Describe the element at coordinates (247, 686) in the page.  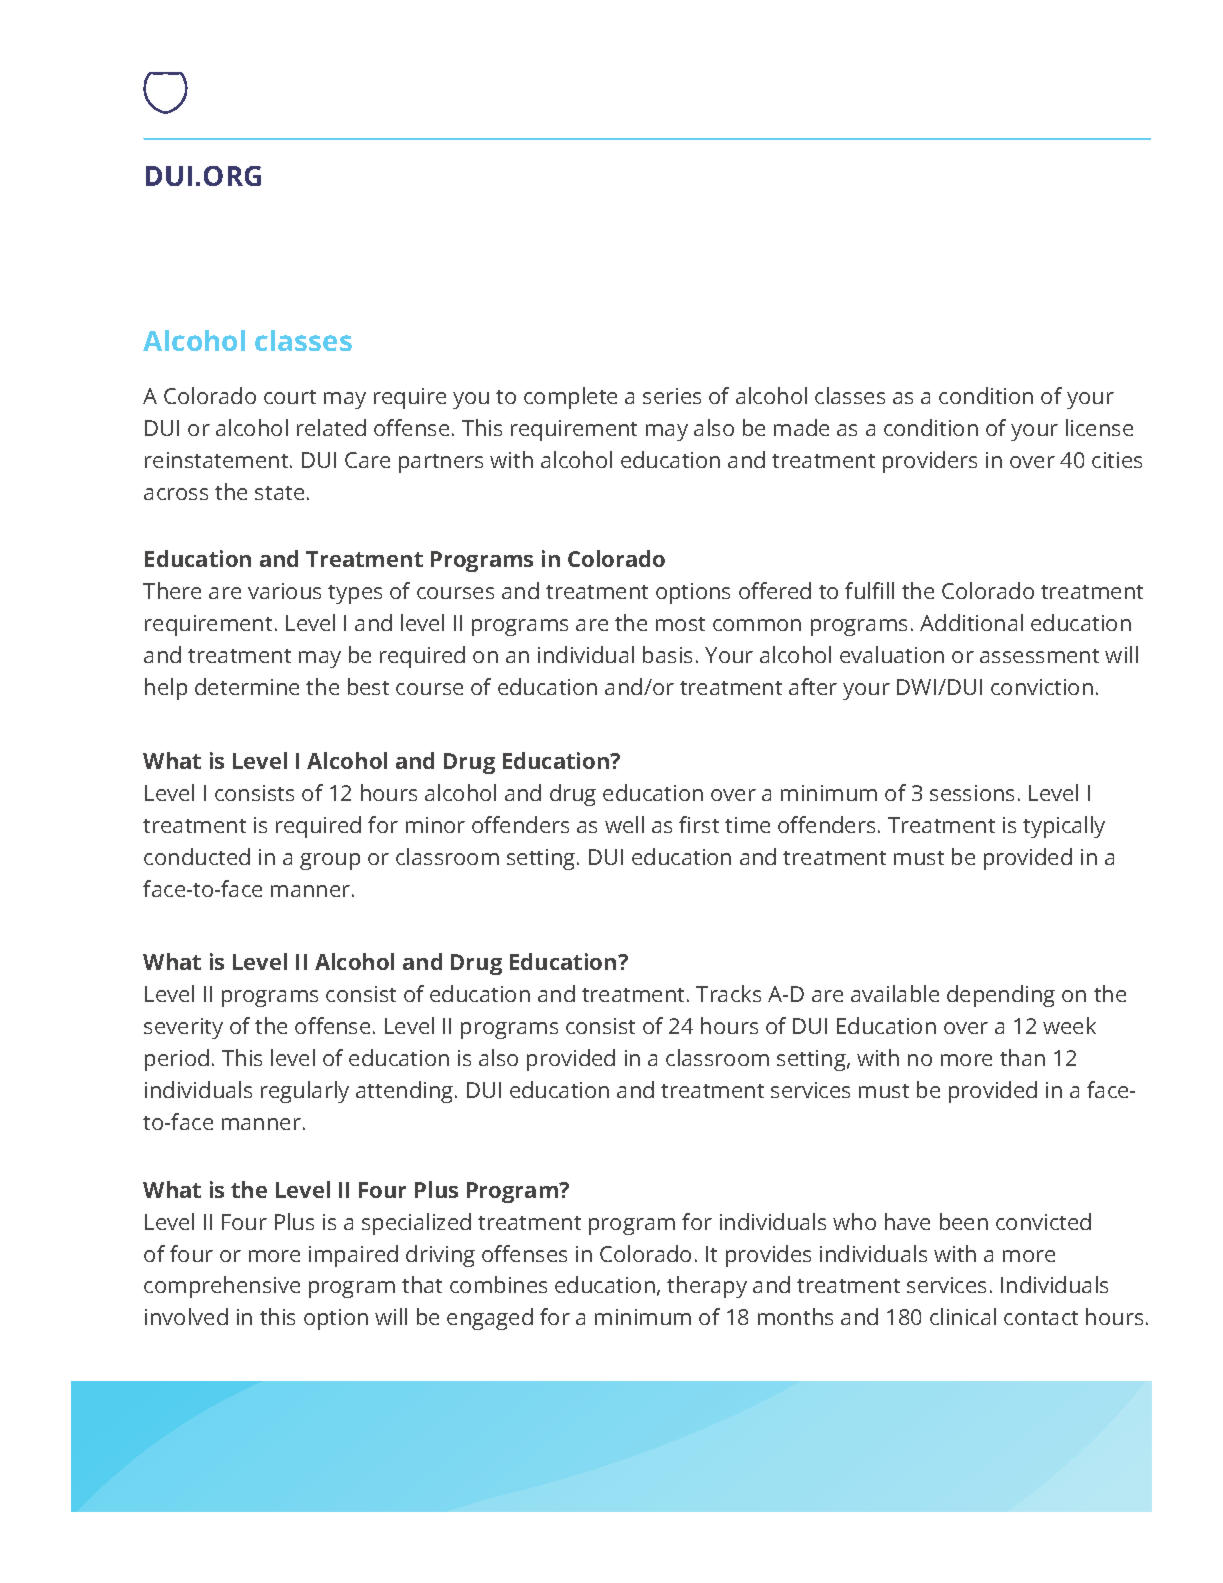
I see `determine` at that location.
